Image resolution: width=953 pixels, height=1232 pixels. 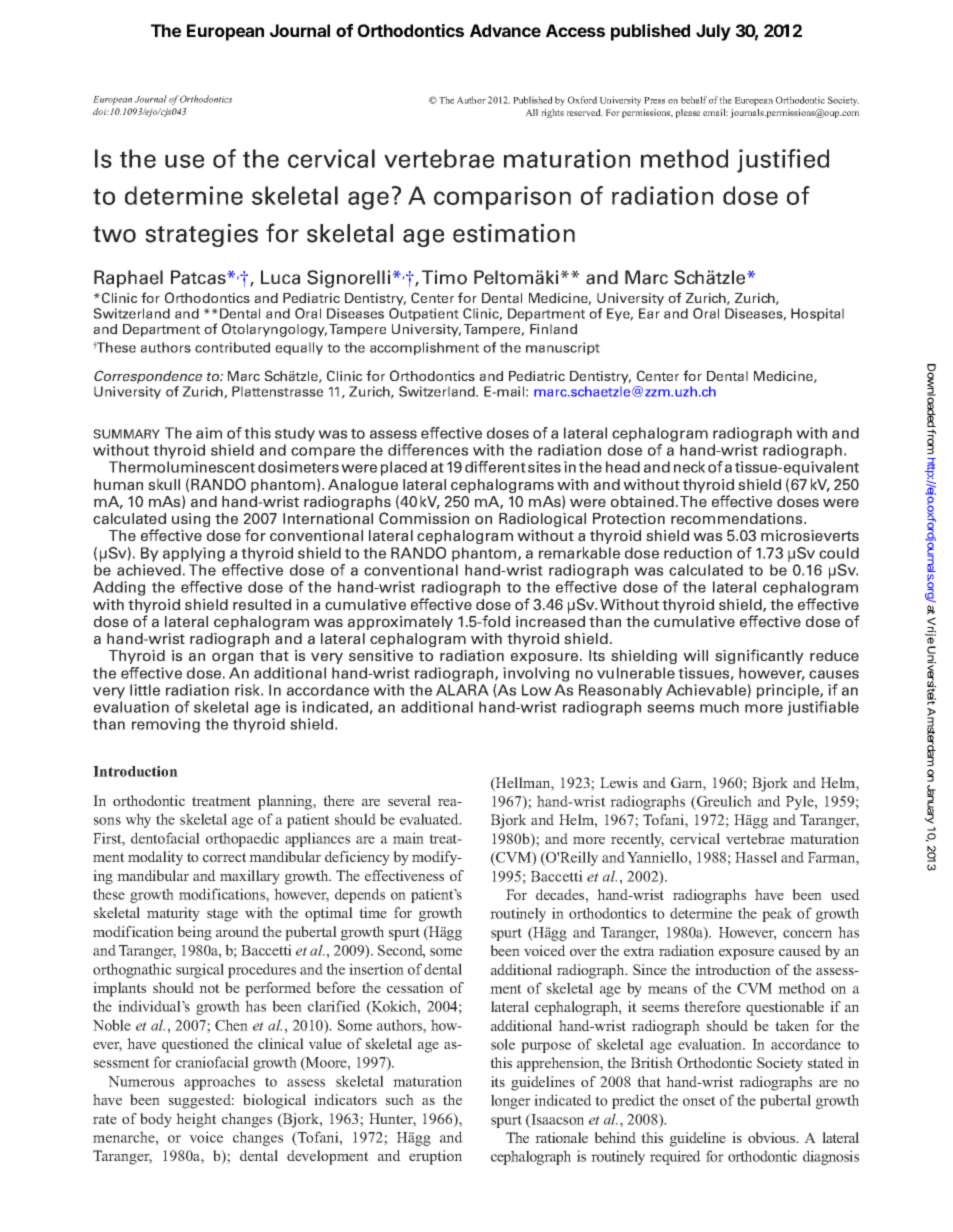 What do you see at coordinates (194, 554) in the image?
I see `applying` at bounding box center [194, 554].
